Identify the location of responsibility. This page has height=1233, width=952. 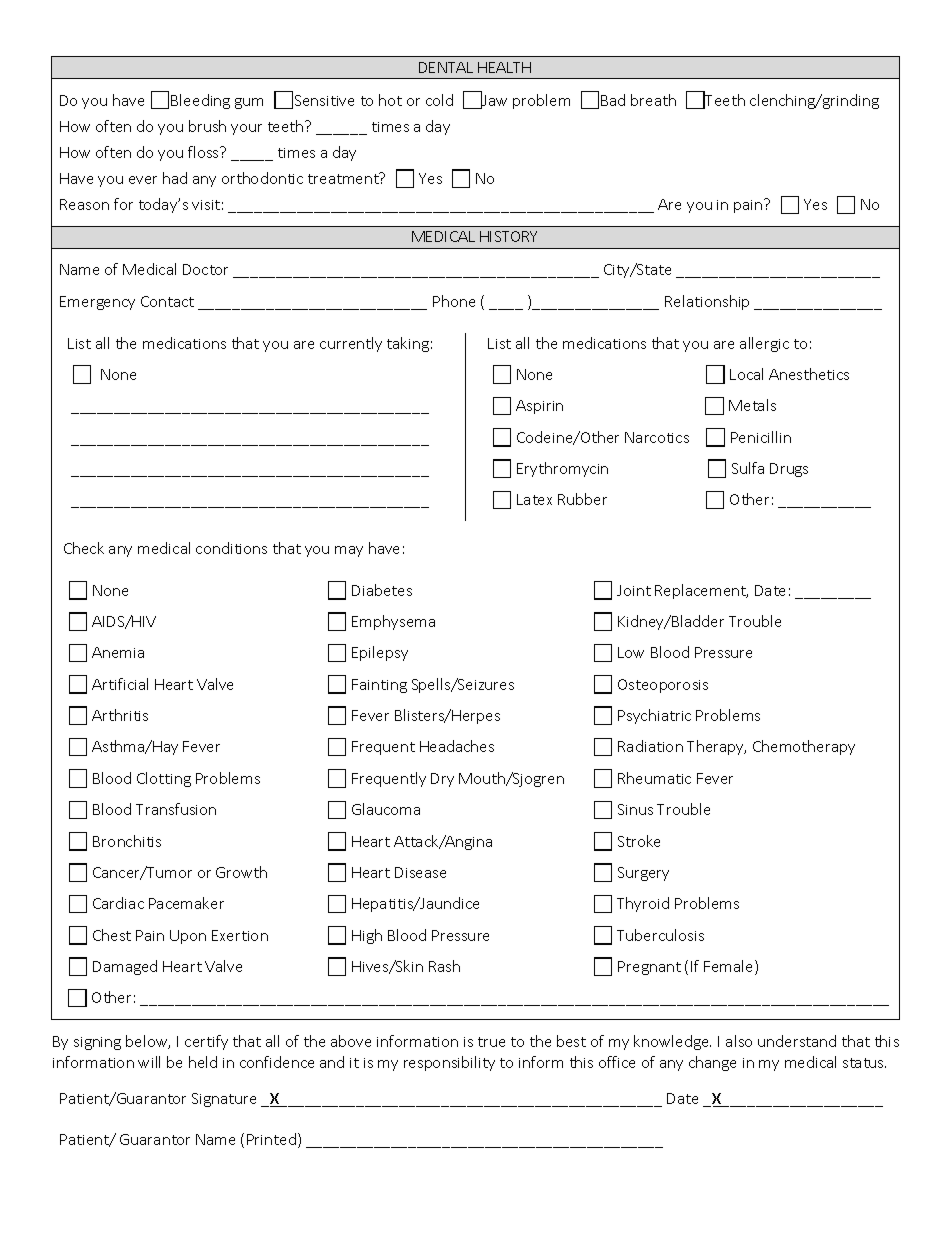
(449, 1063).
